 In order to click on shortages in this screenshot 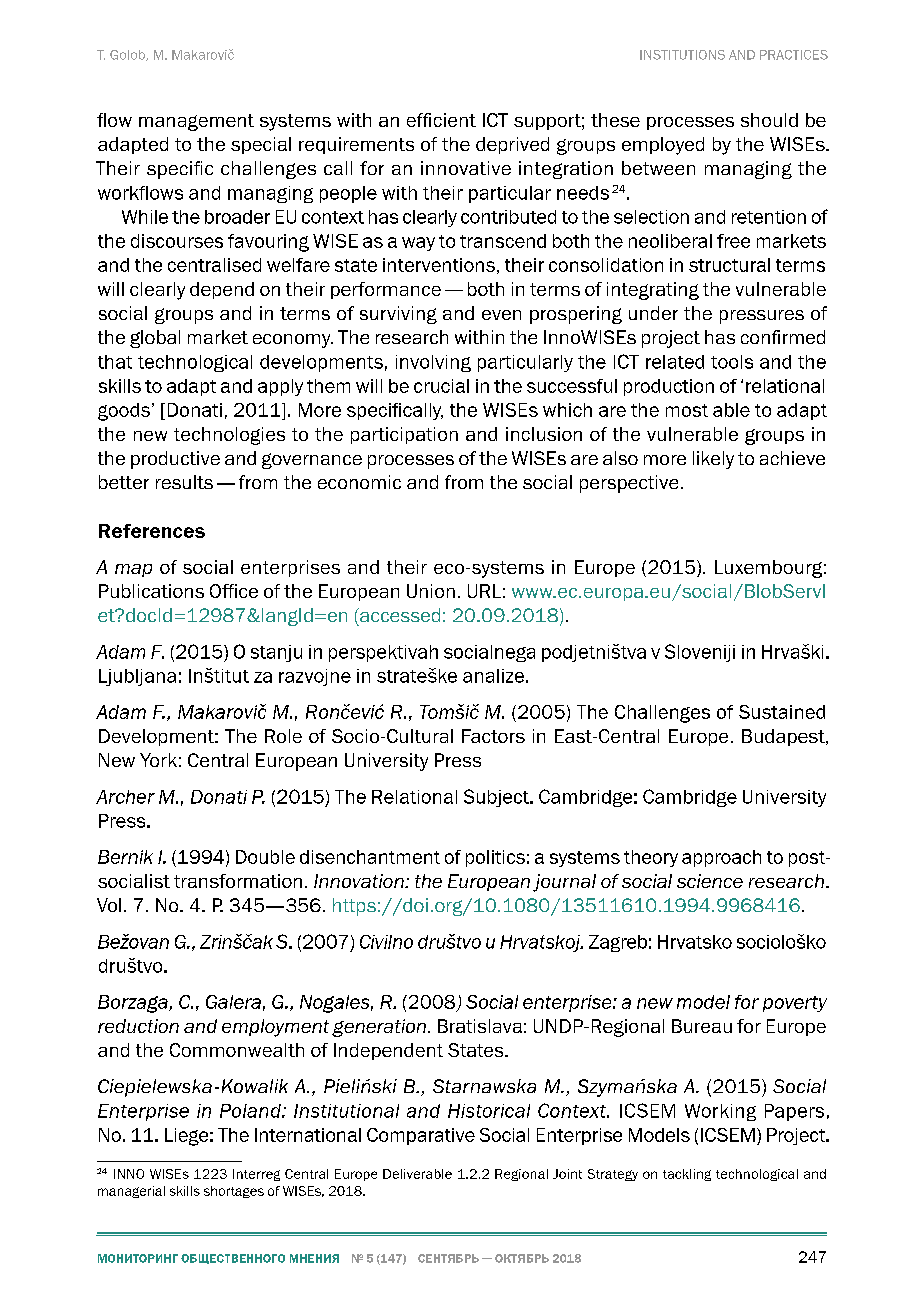, I will do `click(234, 1192)`.
